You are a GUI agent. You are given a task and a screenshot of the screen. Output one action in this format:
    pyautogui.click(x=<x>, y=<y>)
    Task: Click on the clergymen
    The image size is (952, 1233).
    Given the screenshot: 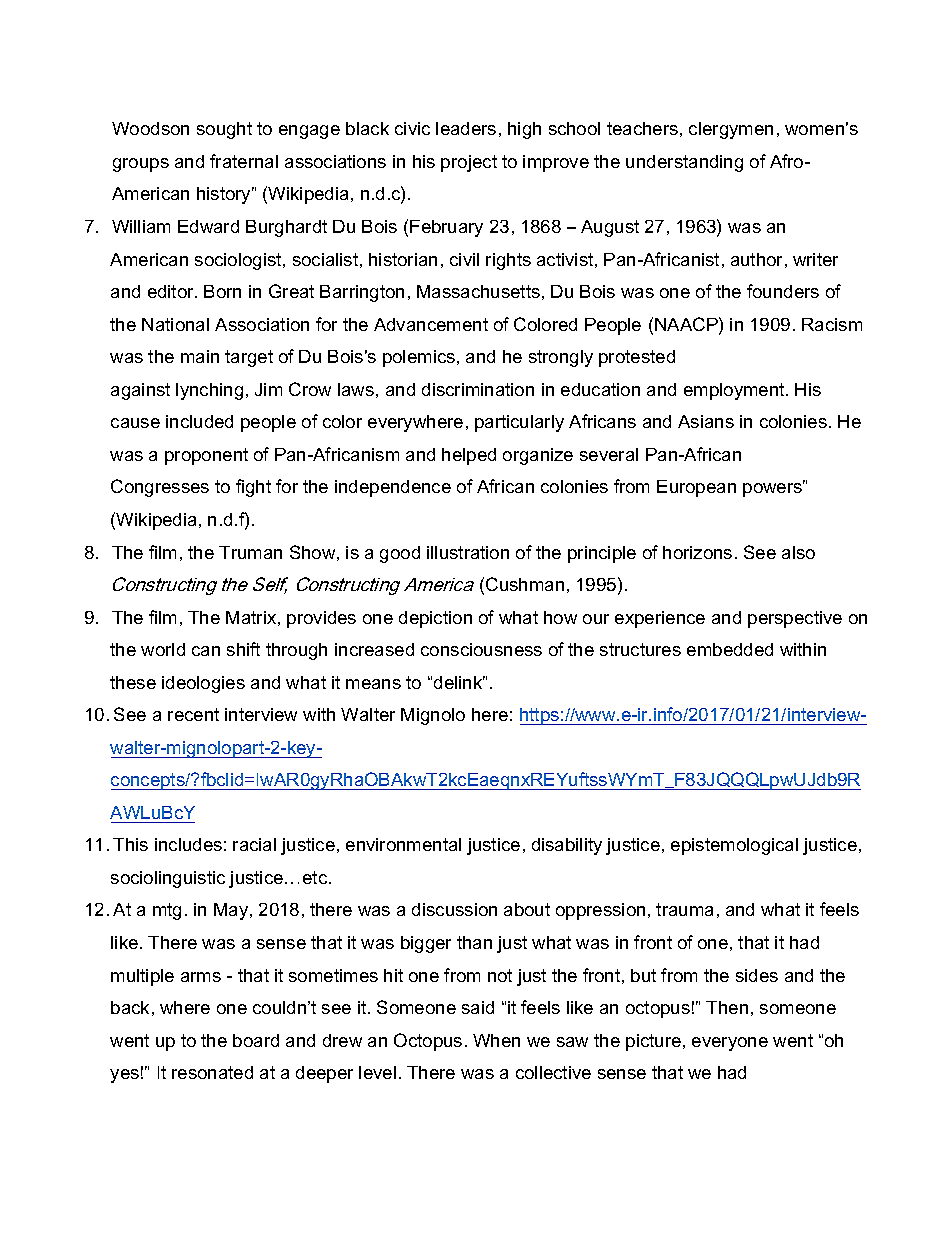 What is the action you would take?
    pyautogui.click(x=731, y=130)
